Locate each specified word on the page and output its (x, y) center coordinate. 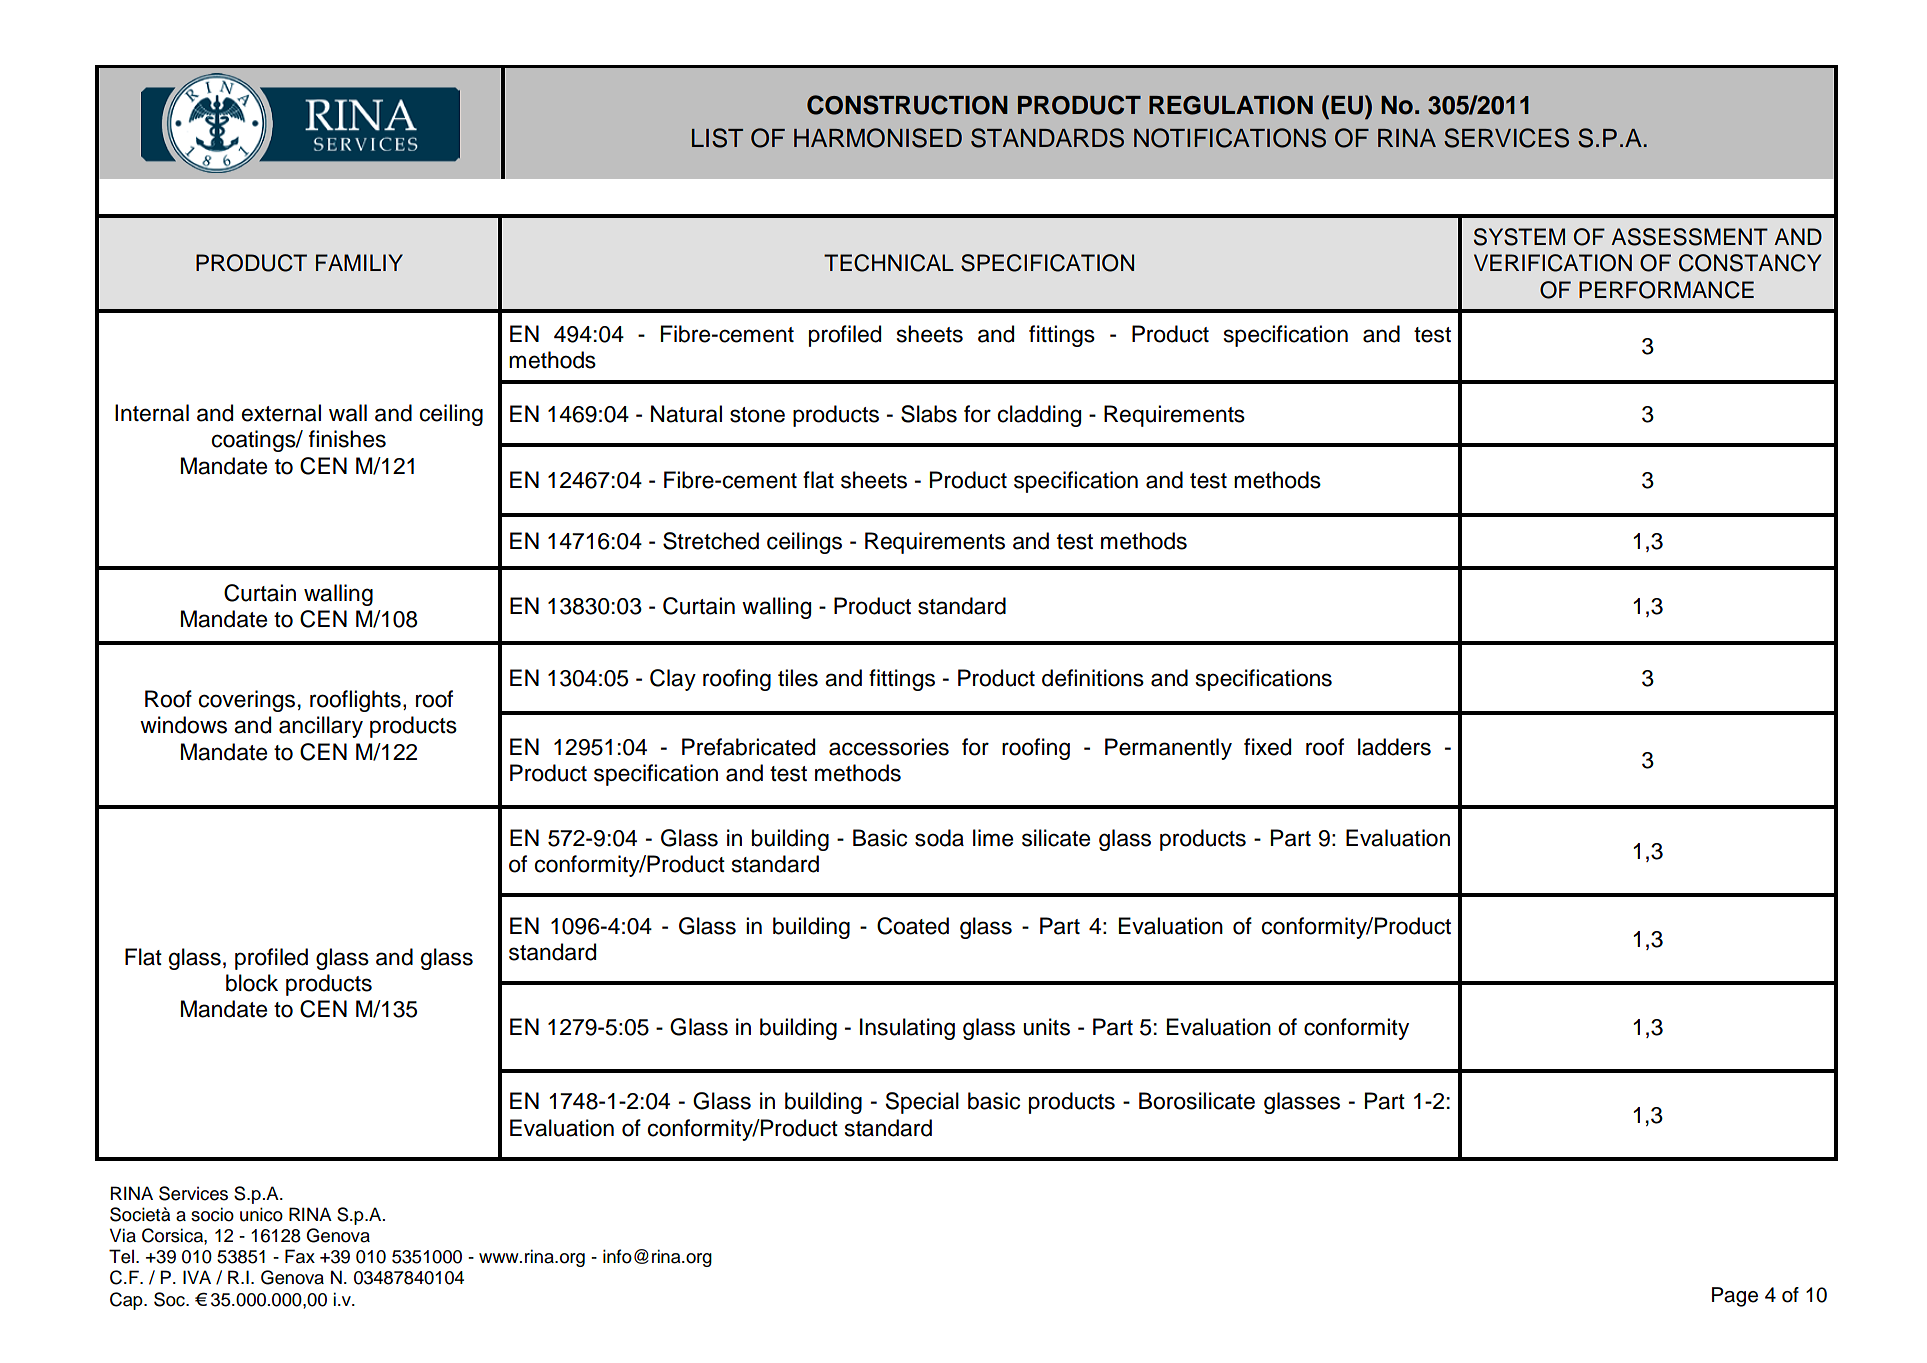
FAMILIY (359, 262)
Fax (300, 1256)
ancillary (321, 727)
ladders (1394, 747)
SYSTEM (1519, 237)
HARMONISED (878, 138)
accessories (889, 747)
